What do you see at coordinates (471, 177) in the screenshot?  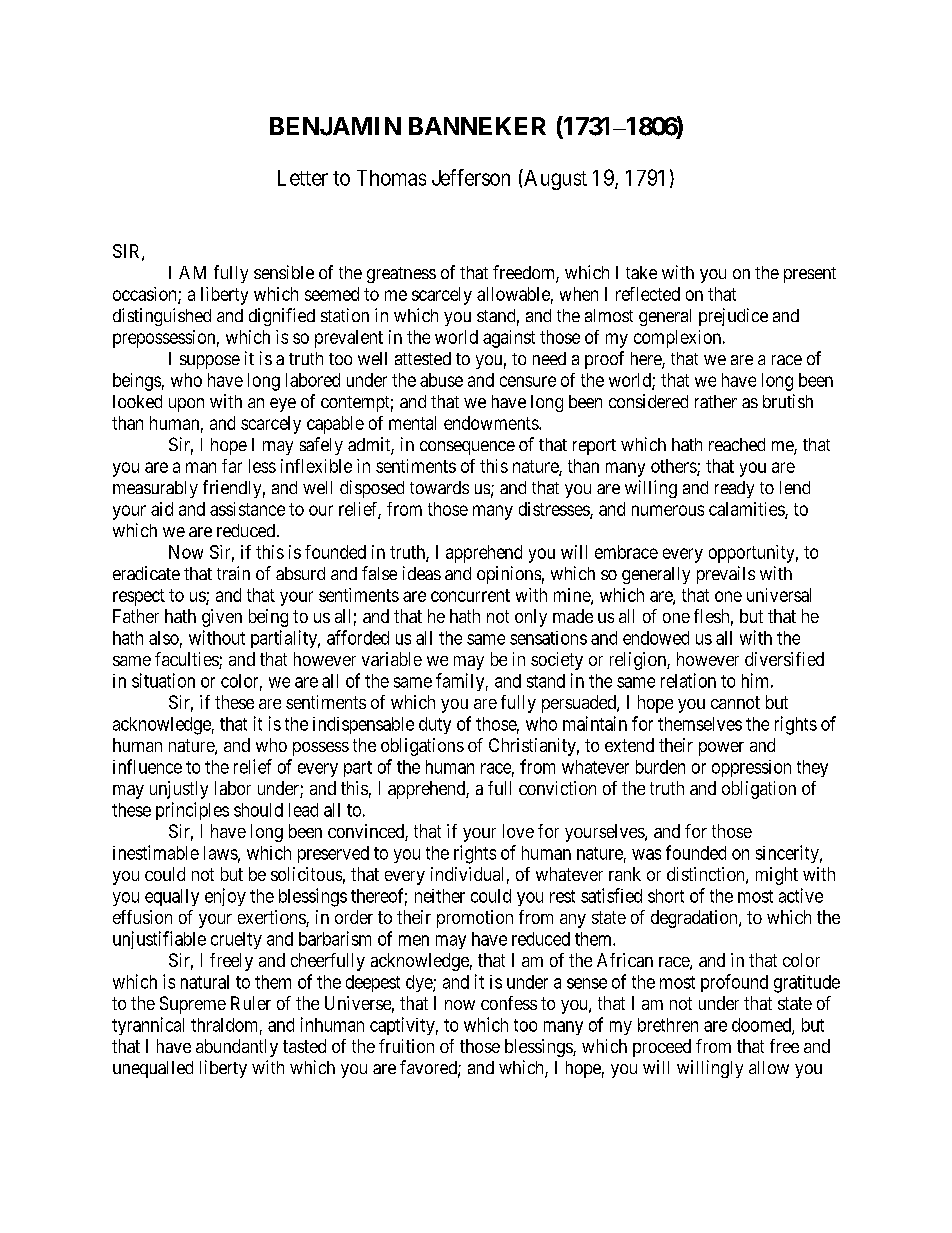 I see `Jefferson` at bounding box center [471, 177].
